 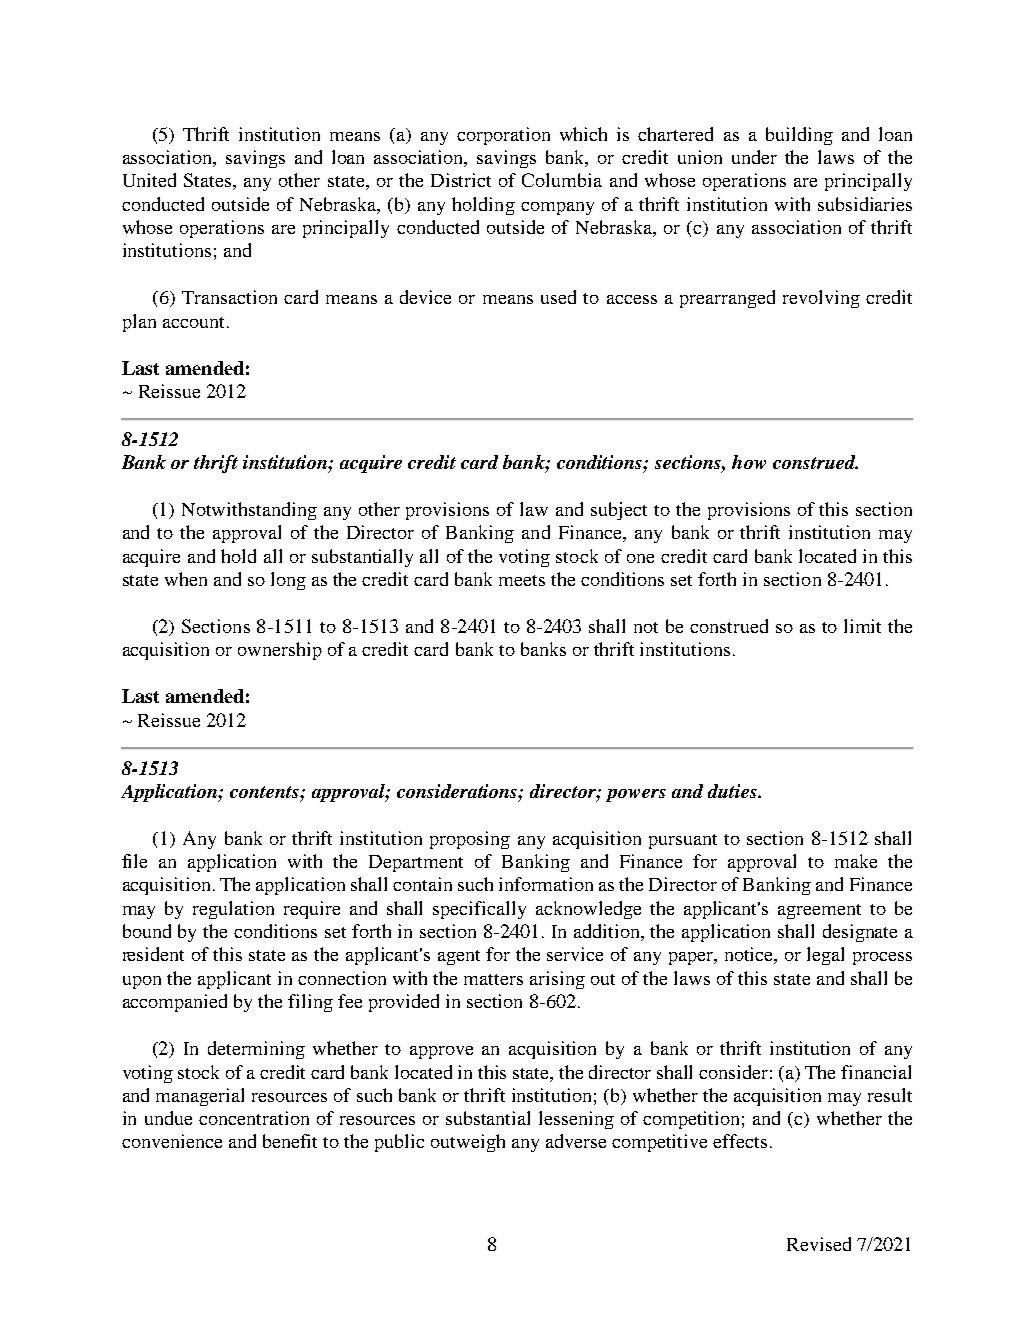 I want to click on meets, so click(x=522, y=580).
